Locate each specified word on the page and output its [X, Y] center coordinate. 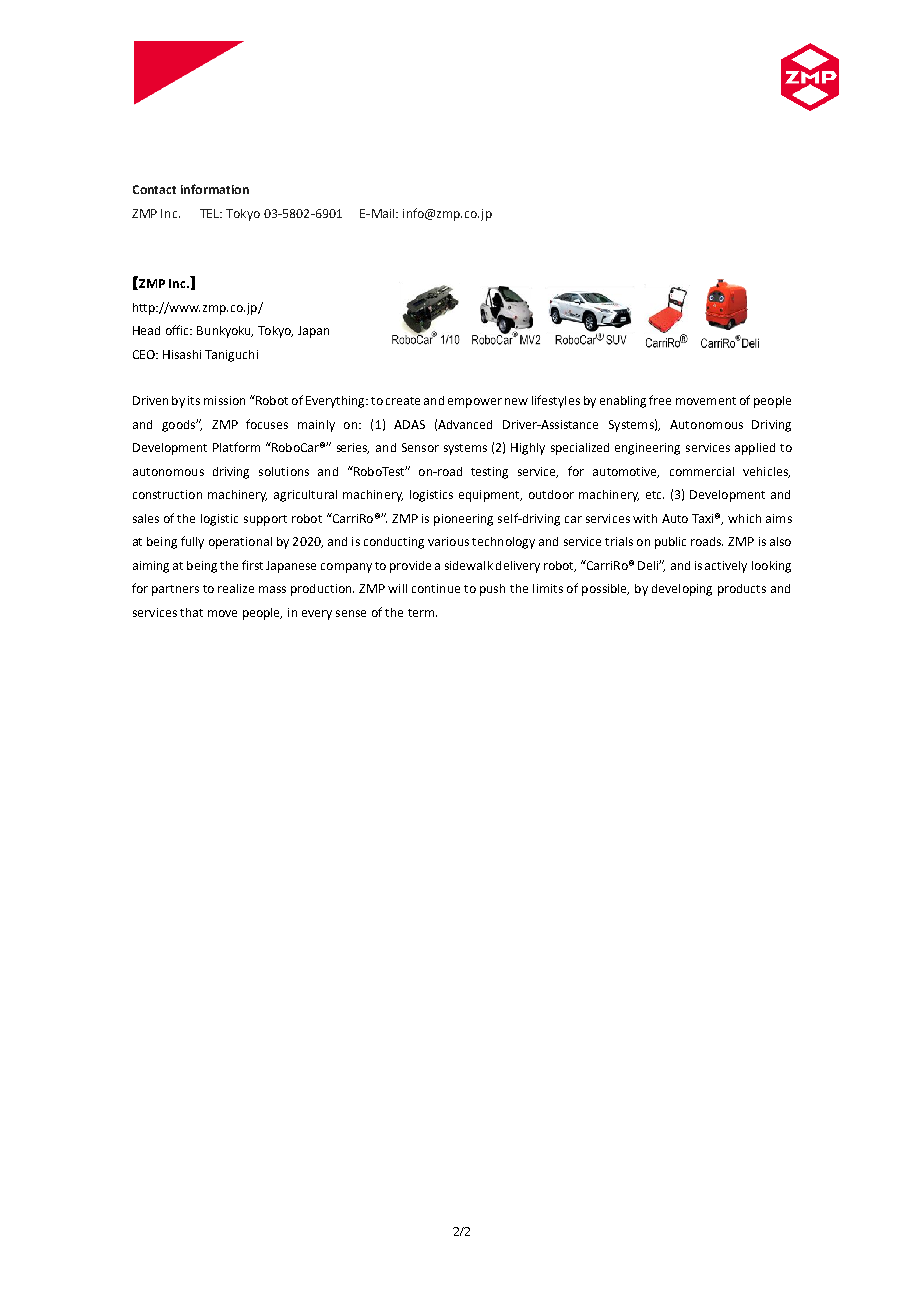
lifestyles [556, 401]
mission [224, 400]
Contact [154, 189]
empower [475, 403]
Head [146, 330]
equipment [490, 496]
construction [167, 494]
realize [236, 588]
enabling [623, 402]
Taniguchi [231, 356]
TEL [211, 213]
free [660, 400]
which [744, 518]
